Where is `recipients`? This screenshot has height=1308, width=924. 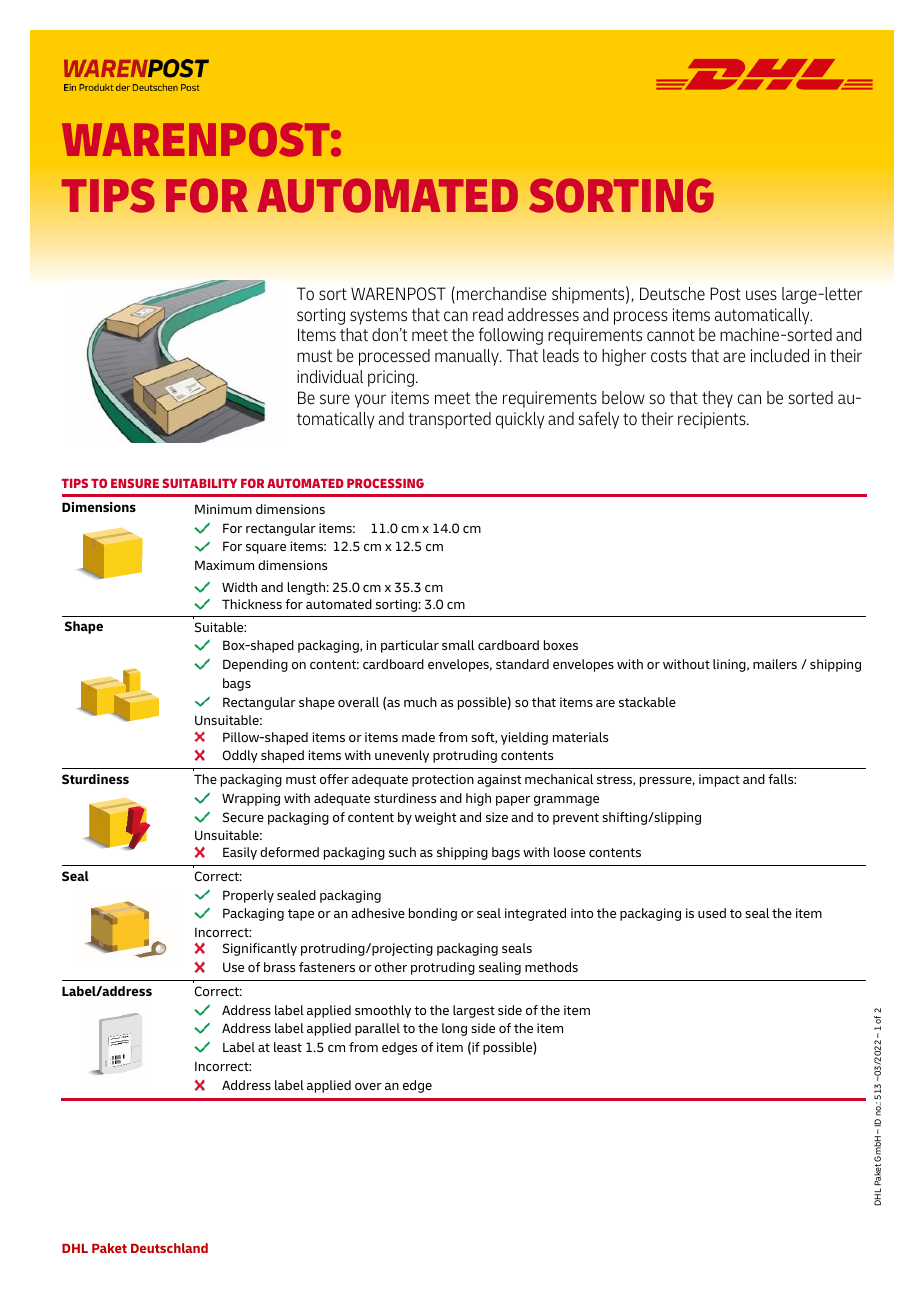
recipients is located at coordinates (713, 420).
